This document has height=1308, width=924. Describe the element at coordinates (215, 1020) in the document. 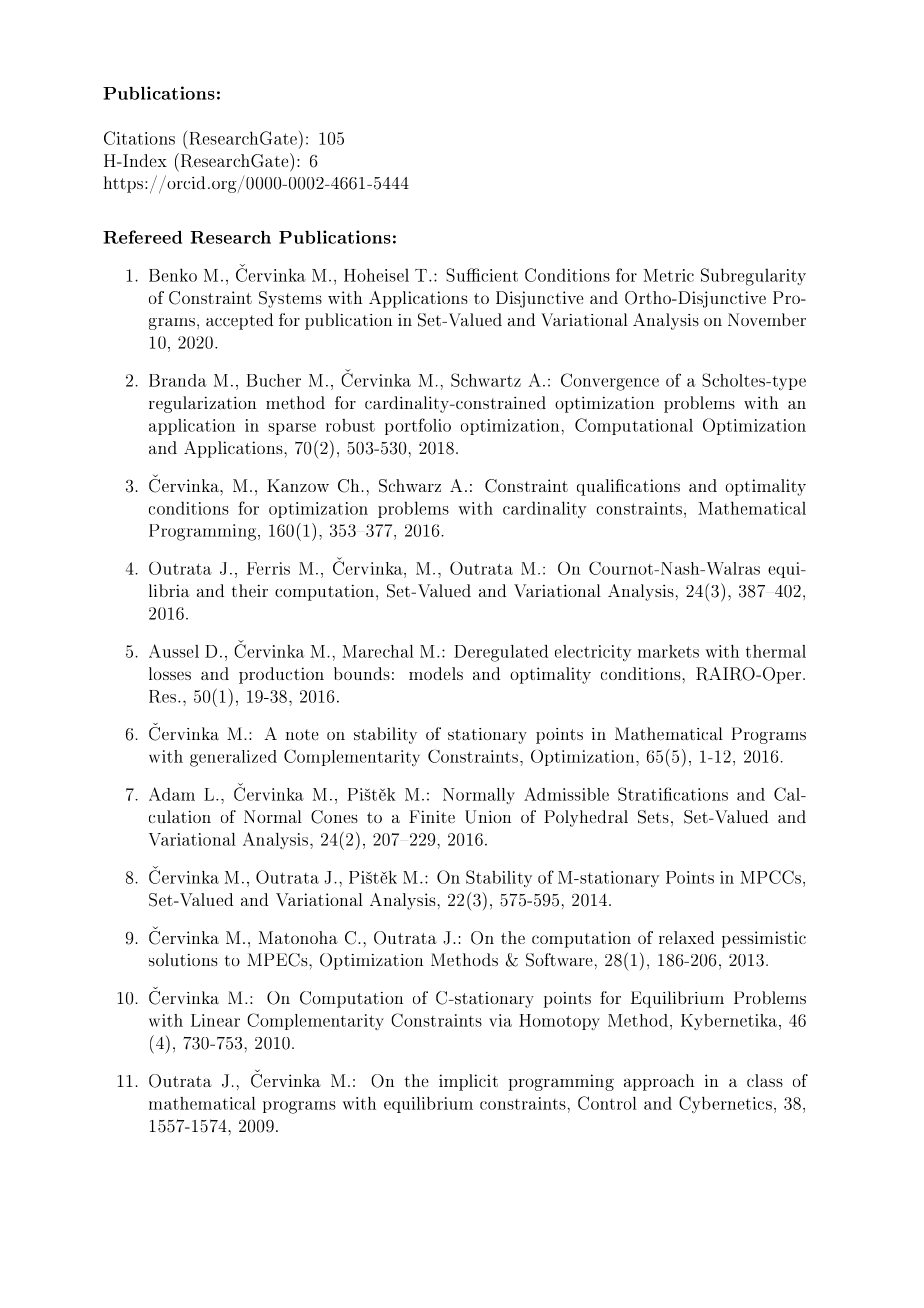

I see `Linear` at that location.
